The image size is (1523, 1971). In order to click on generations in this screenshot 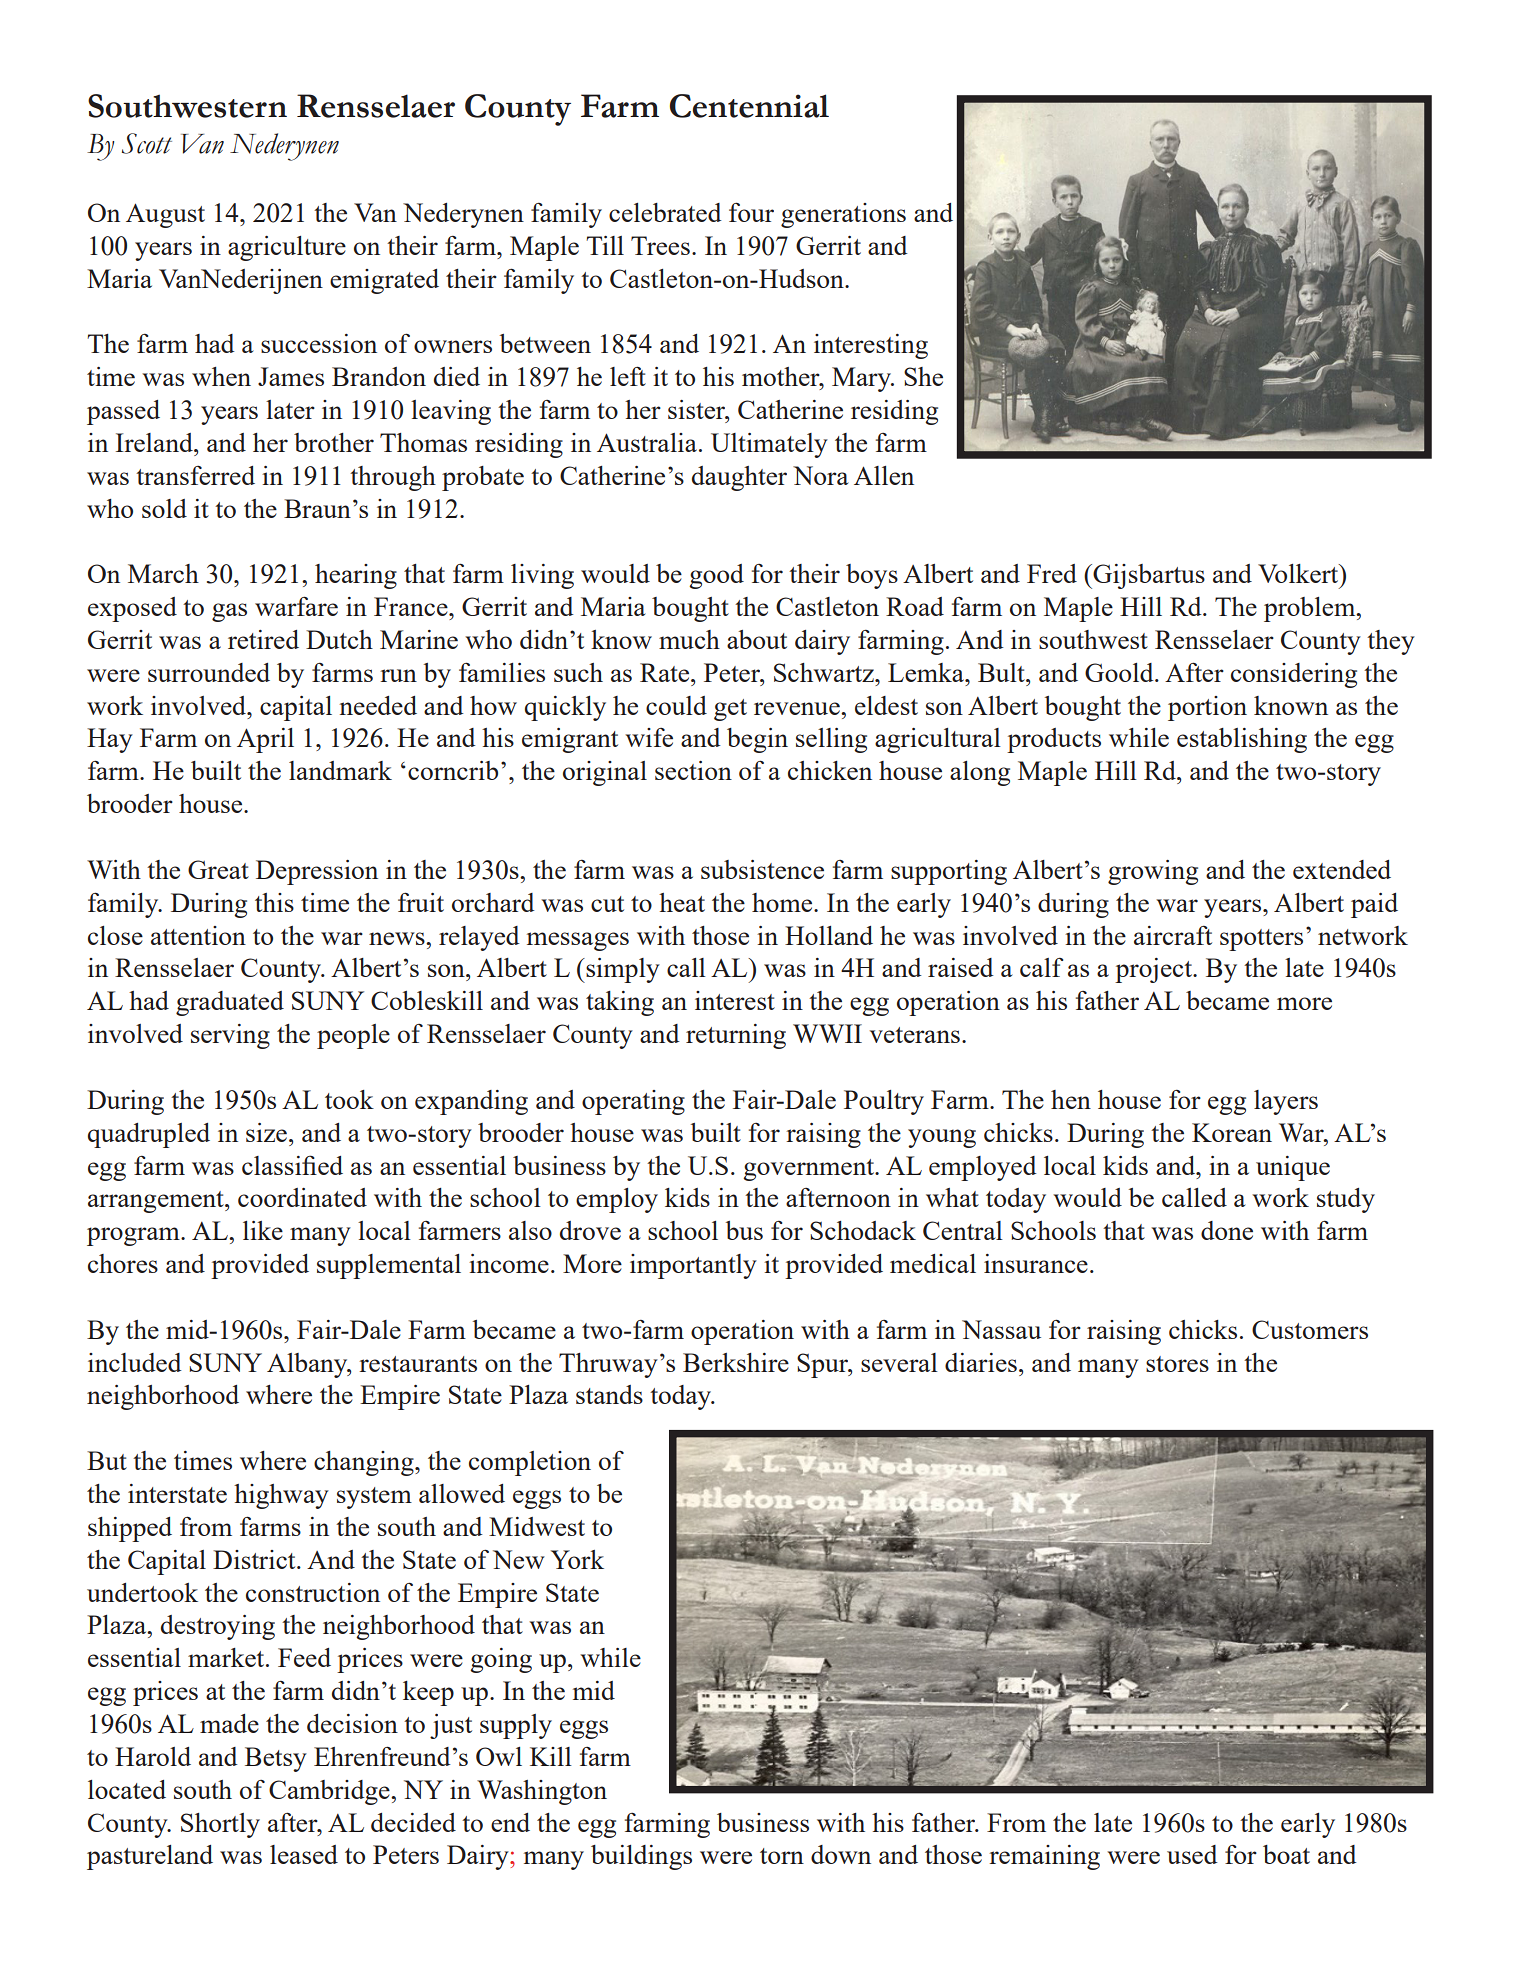, I will do `click(843, 215)`.
